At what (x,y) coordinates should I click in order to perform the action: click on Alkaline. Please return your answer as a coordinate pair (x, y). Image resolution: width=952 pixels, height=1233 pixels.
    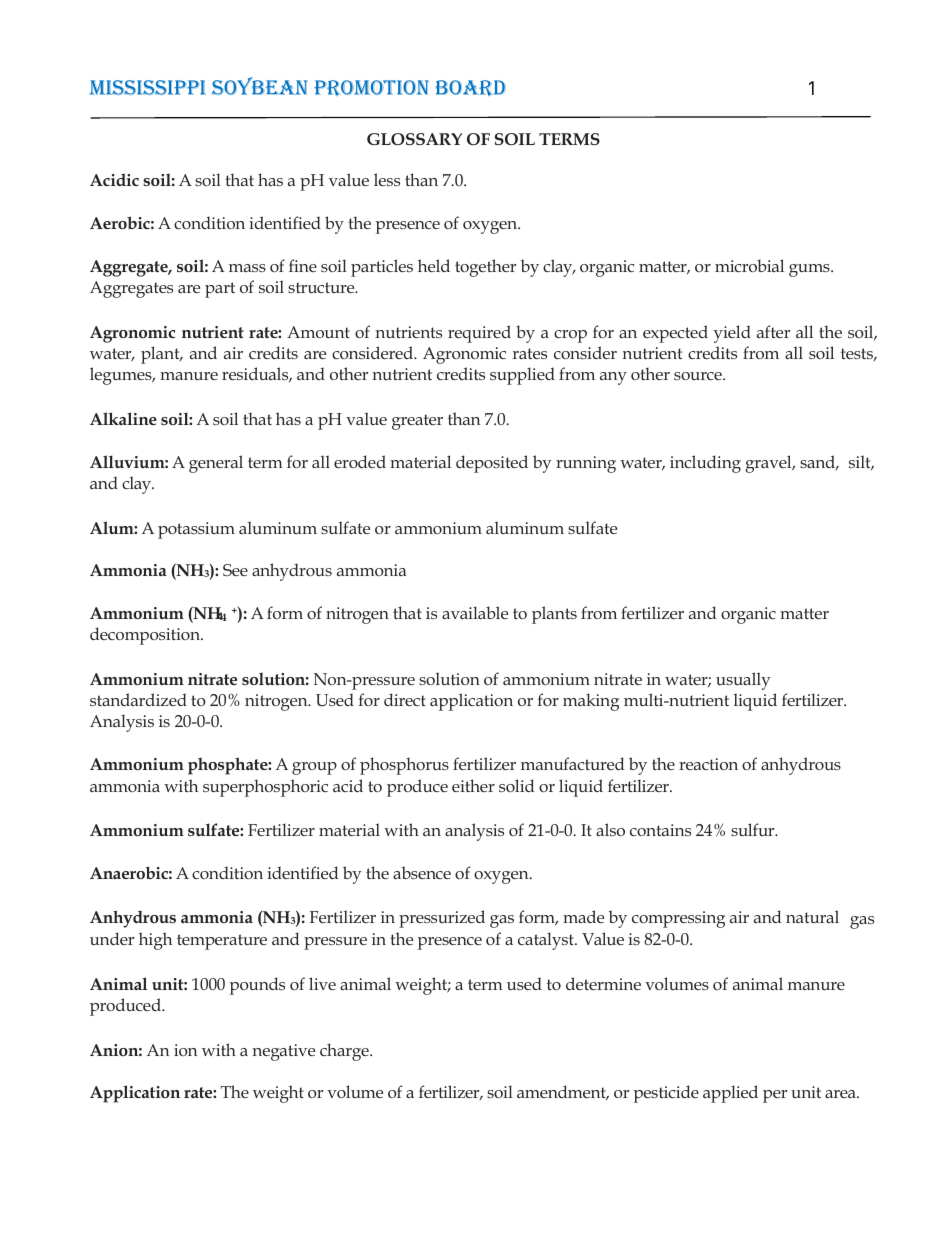
    Looking at the image, I should click on (123, 418).
